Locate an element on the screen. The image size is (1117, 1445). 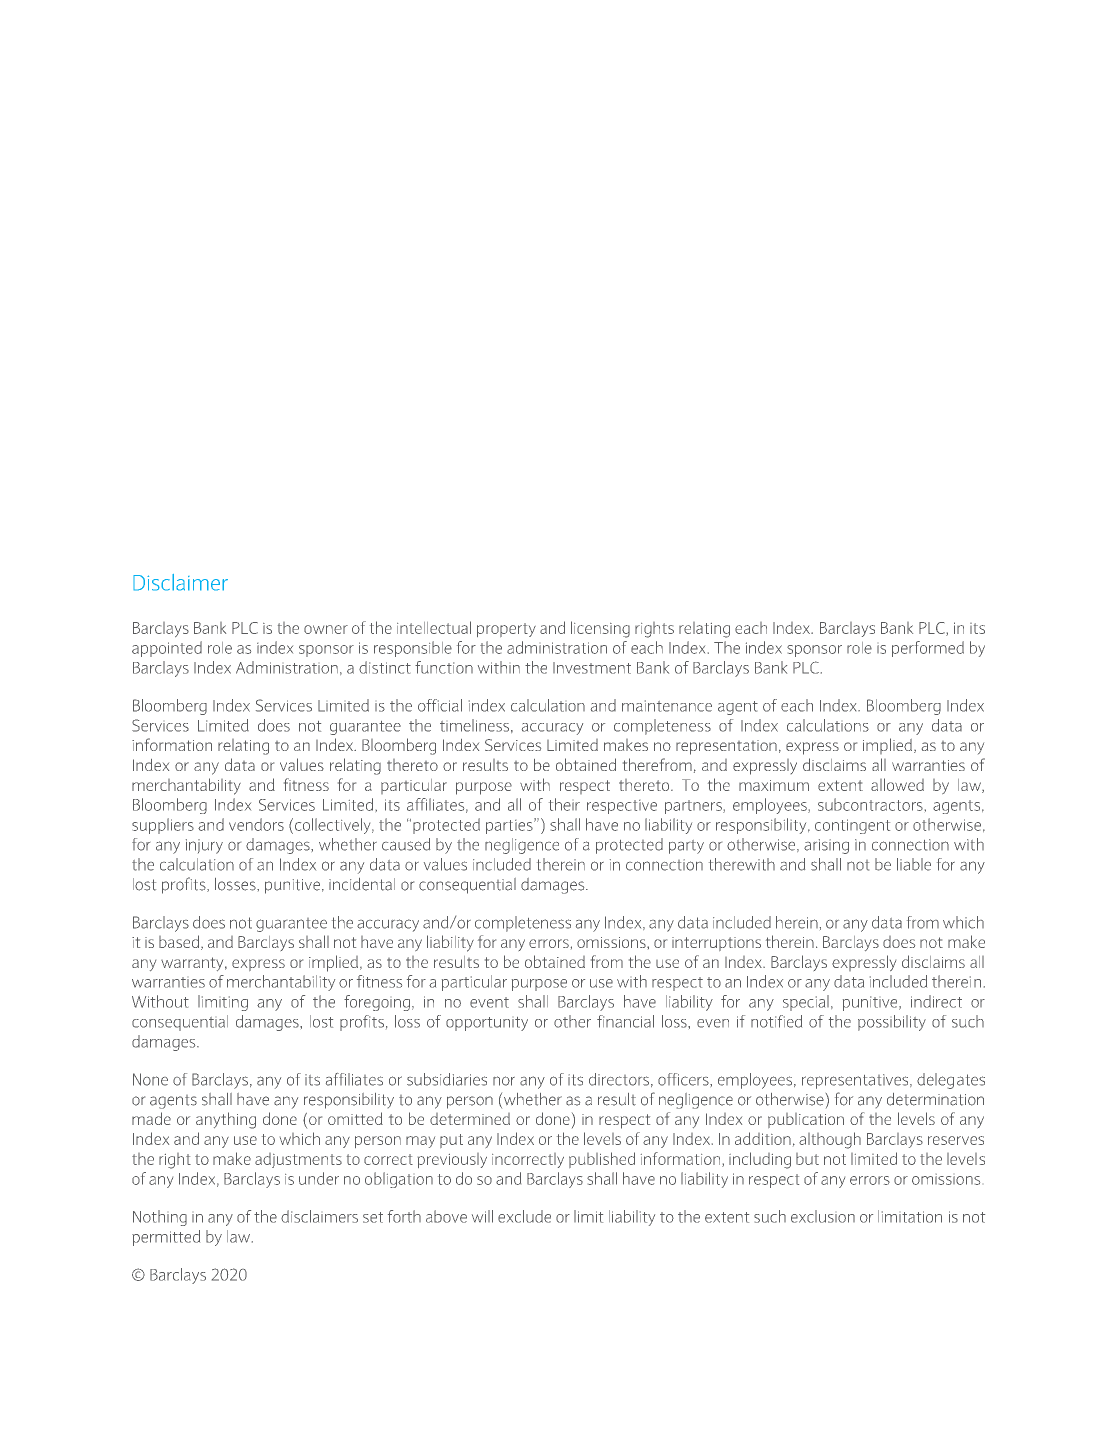
property is located at coordinates (506, 630).
